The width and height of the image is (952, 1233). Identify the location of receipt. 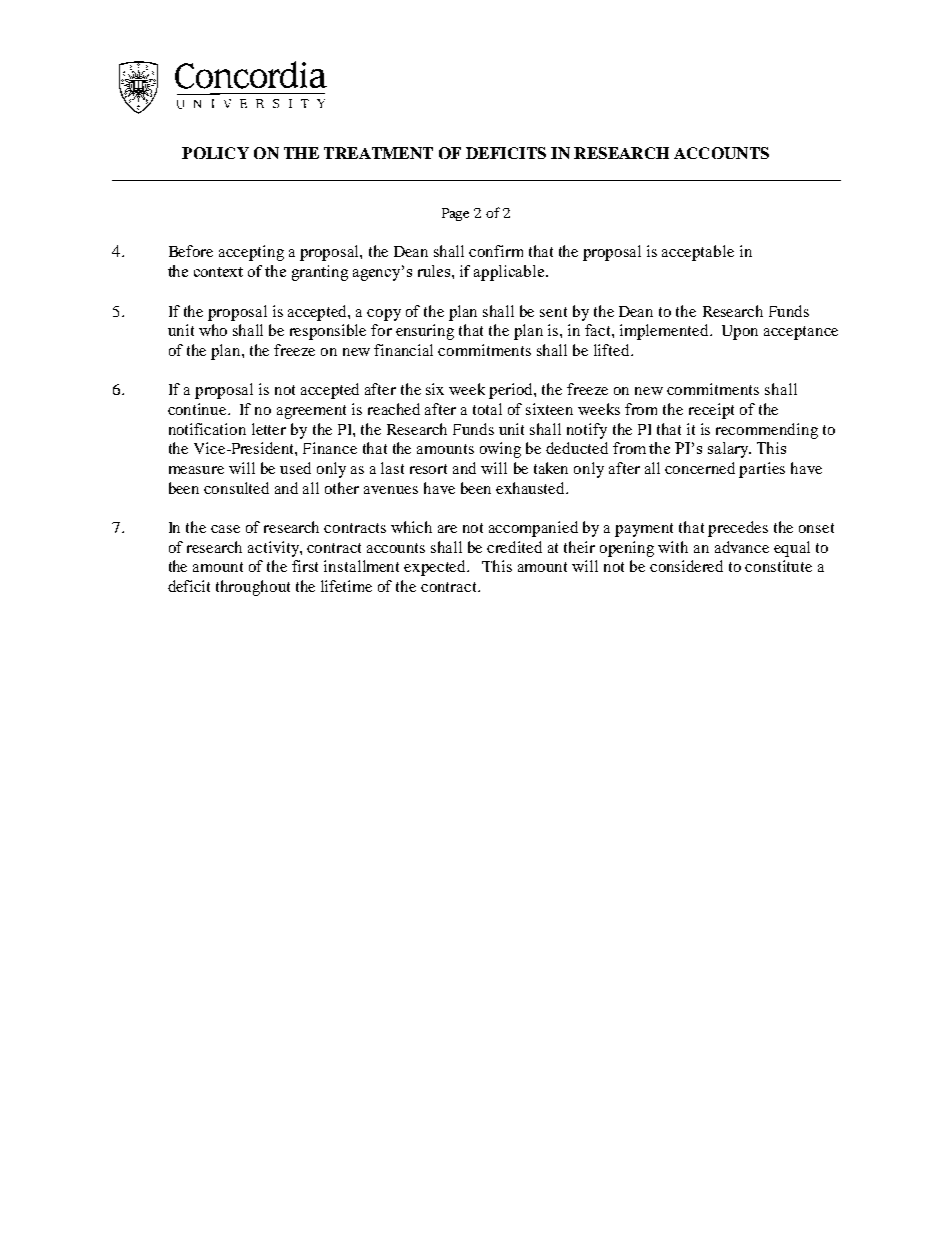
(711, 411).
